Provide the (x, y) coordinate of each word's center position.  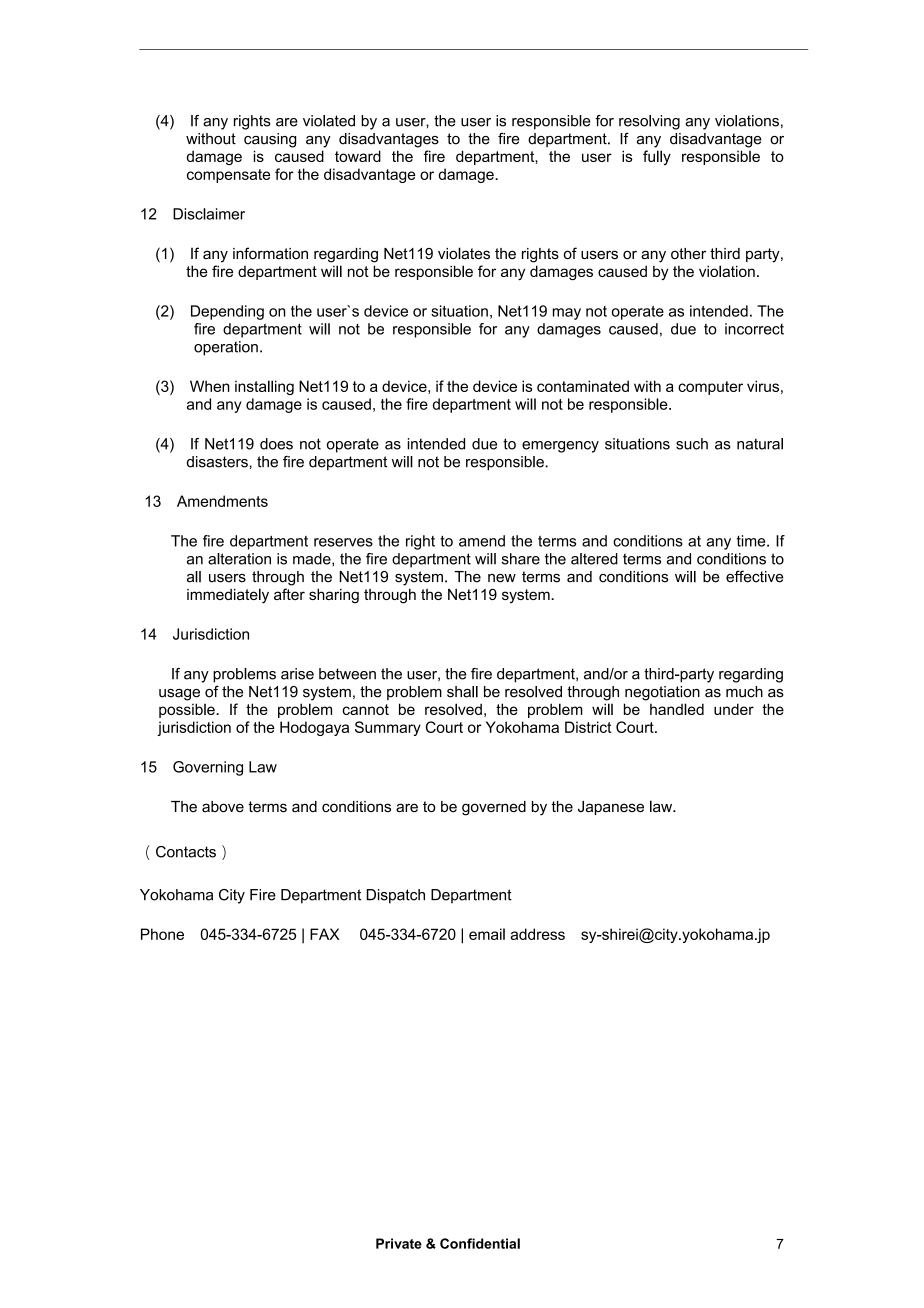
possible (188, 710)
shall (462, 692)
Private (399, 1243)
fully (657, 157)
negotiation (662, 693)
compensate (228, 176)
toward (358, 156)
